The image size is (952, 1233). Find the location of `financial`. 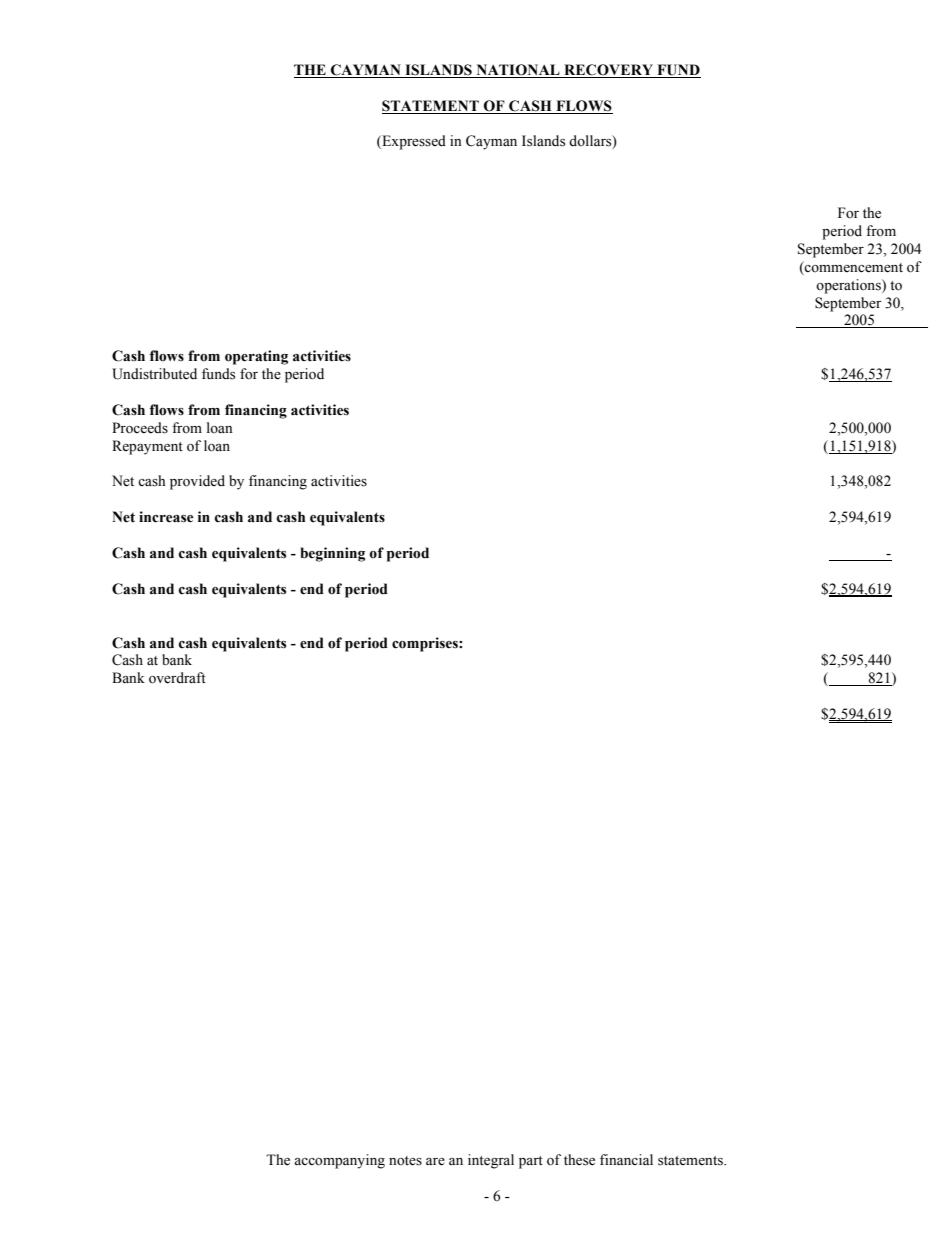

financial is located at coordinates (626, 1159).
